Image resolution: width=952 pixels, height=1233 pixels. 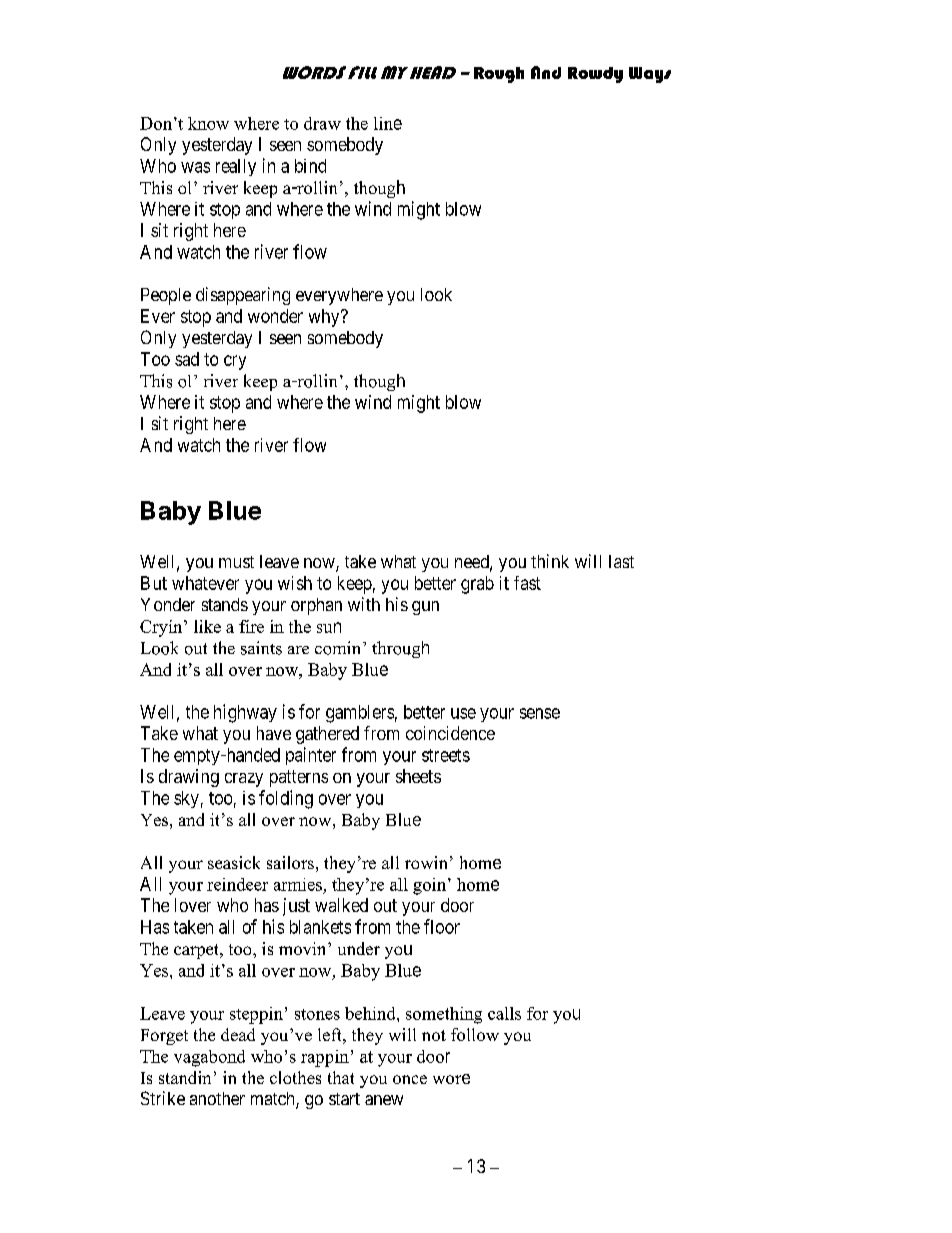 I want to click on vagabond, so click(x=209, y=1058).
